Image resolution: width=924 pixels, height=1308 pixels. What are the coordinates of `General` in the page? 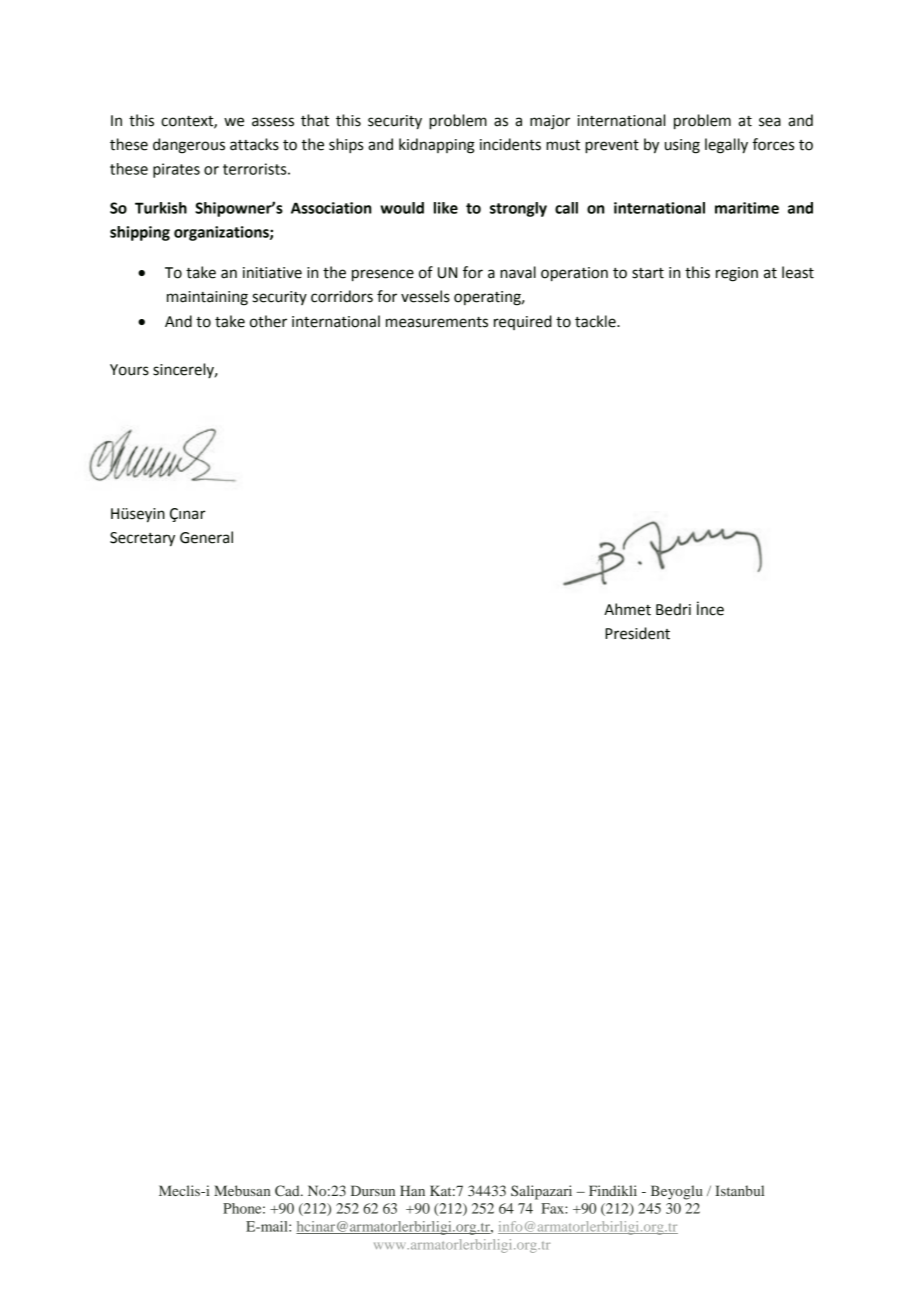 It's located at (206, 537).
